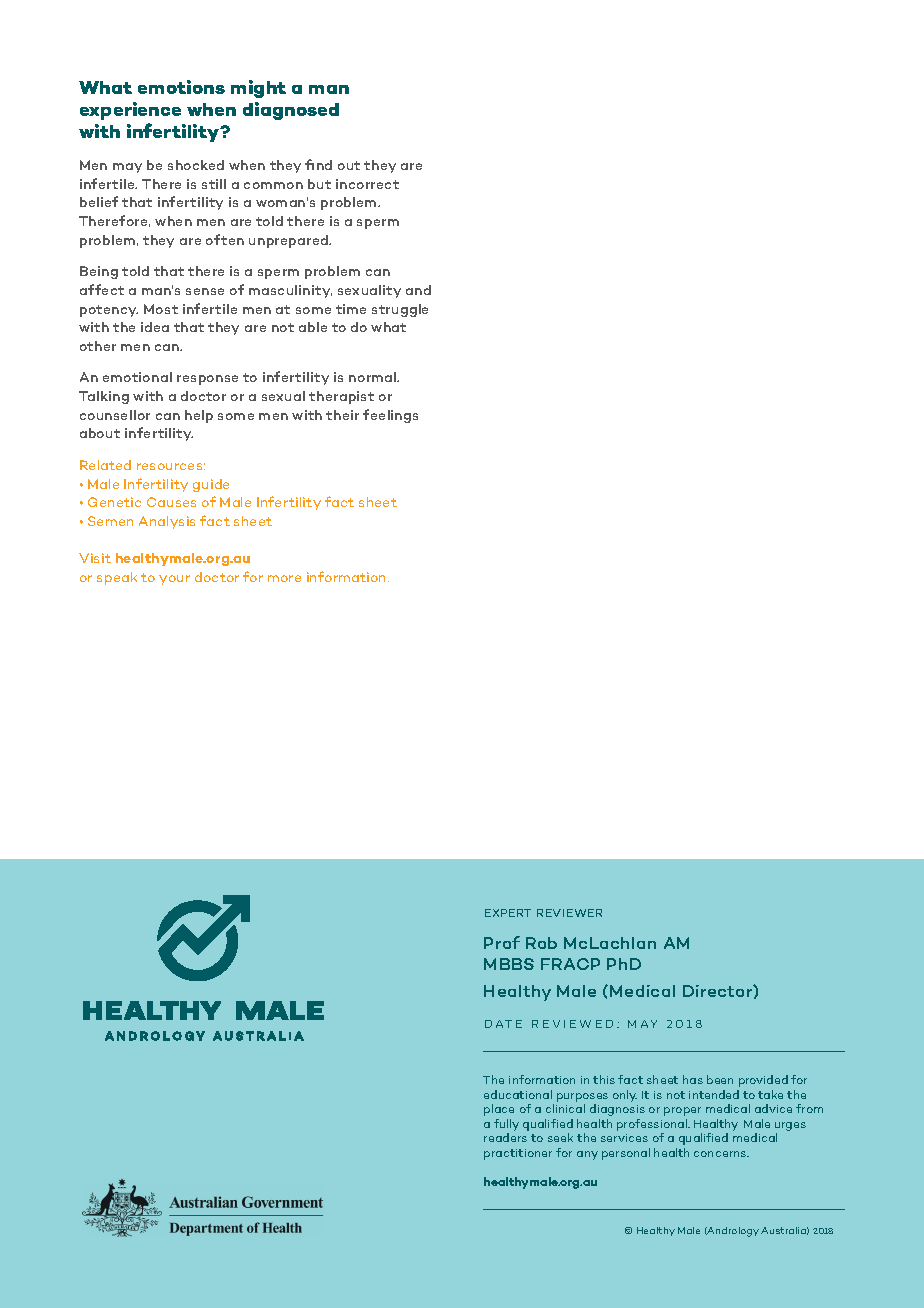  What do you see at coordinates (499, 1110) in the screenshot?
I see `place` at bounding box center [499, 1110].
